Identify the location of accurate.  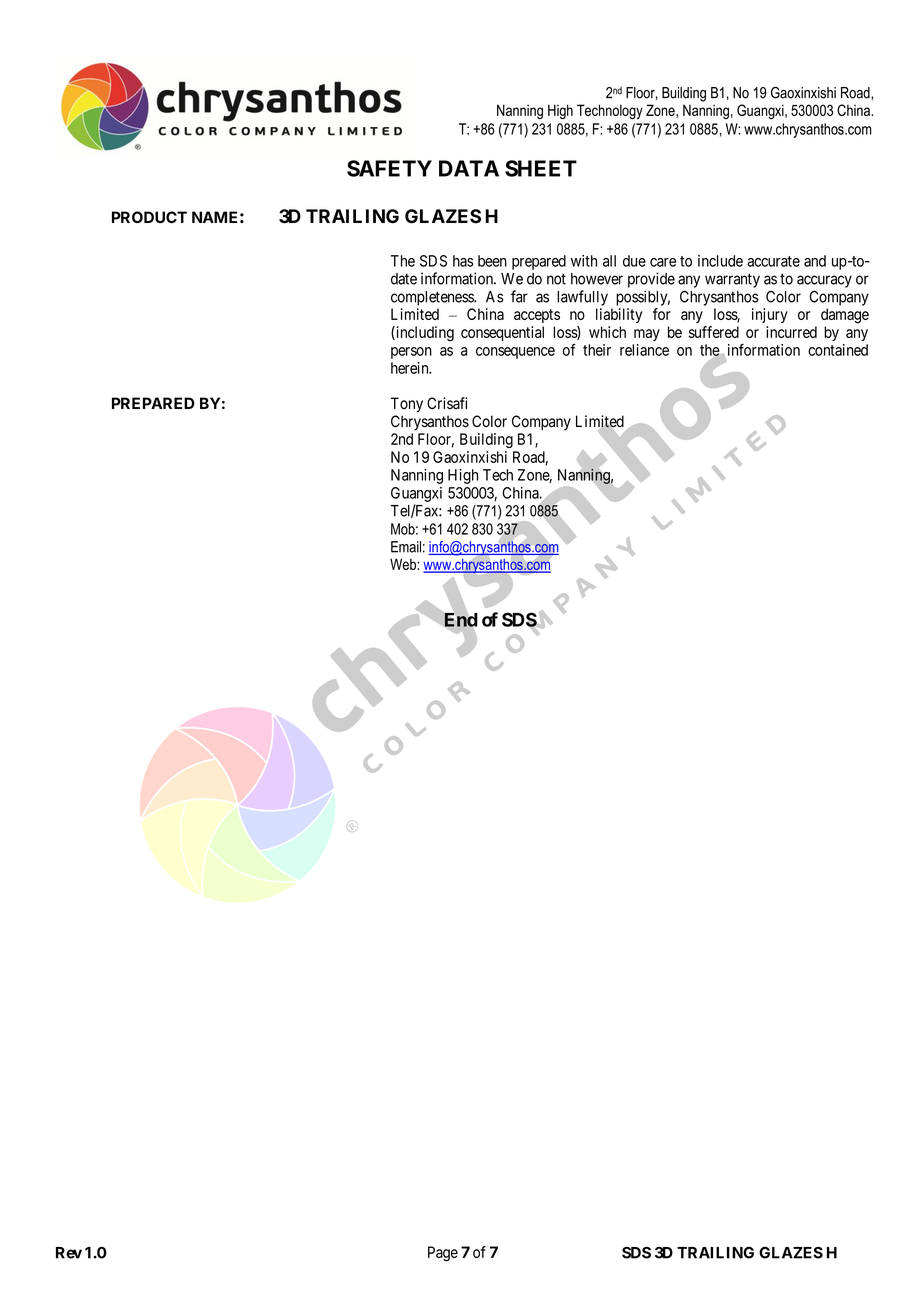
(773, 261).
